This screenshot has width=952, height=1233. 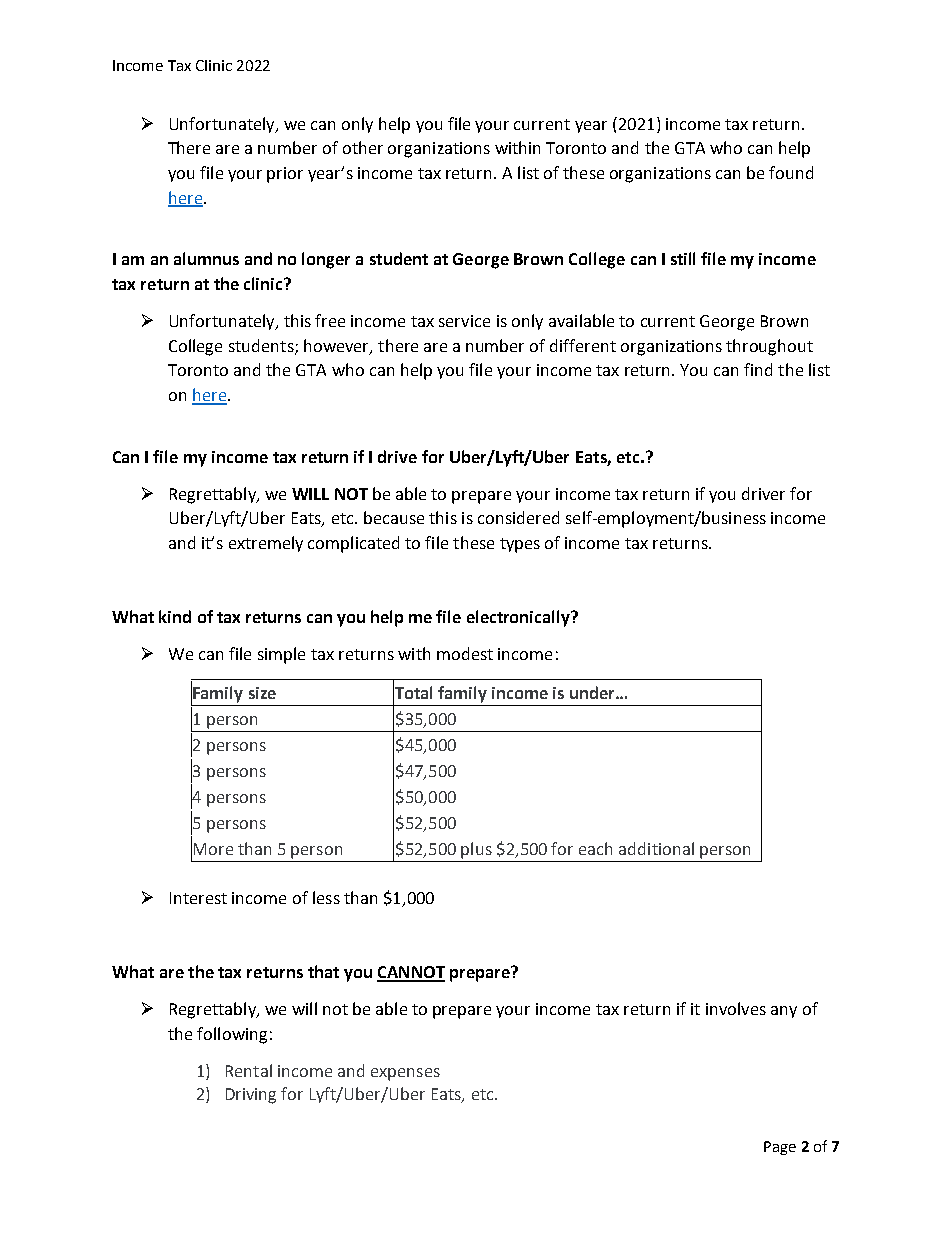 What do you see at coordinates (405, 1074) in the screenshot?
I see `expenses` at bounding box center [405, 1074].
